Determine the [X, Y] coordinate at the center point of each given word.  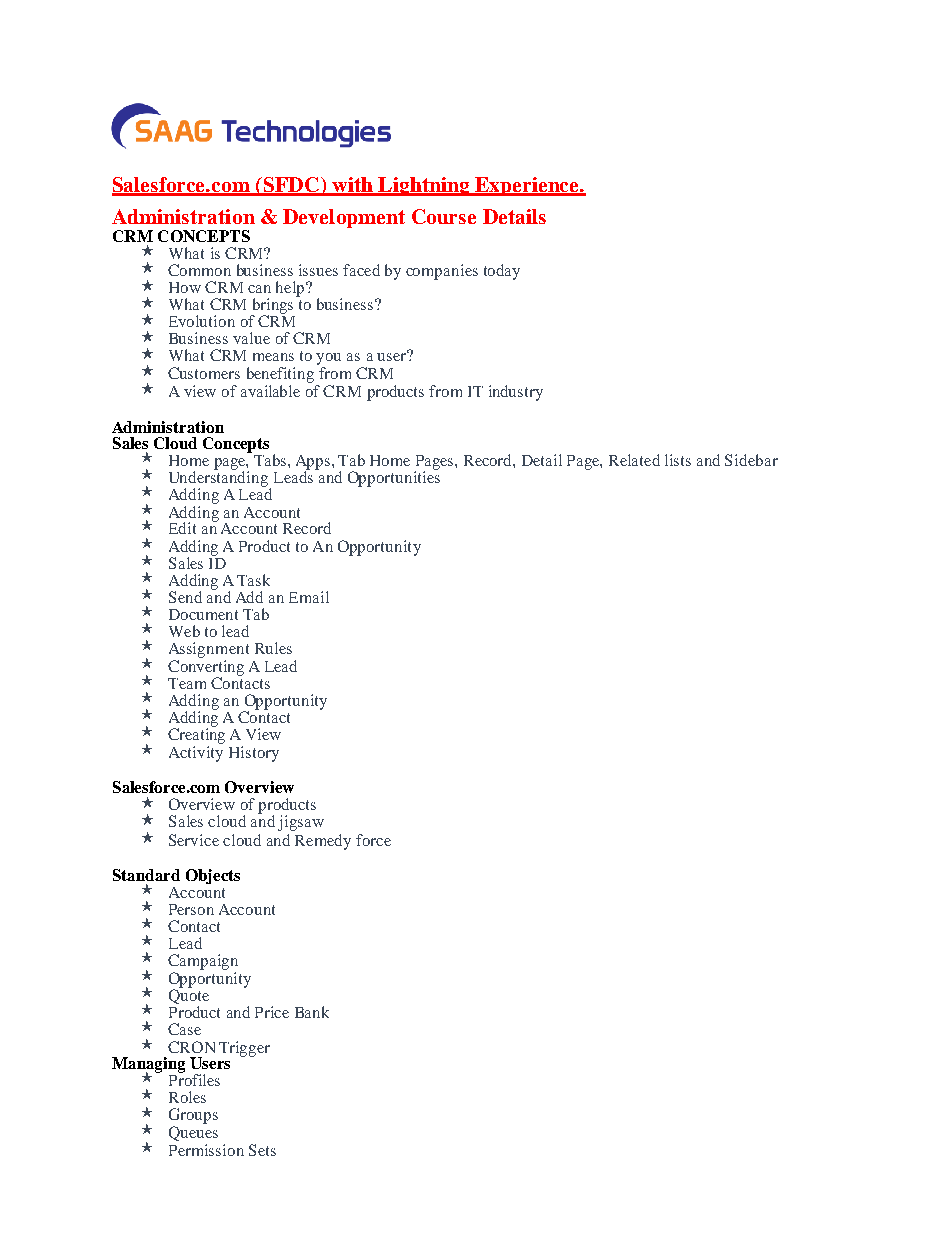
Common [199, 270]
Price [272, 1012]
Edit [182, 528]
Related [634, 460]
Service [194, 840]
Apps [314, 463]
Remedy [323, 842]
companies [442, 272]
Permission [206, 1150]
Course [444, 216]
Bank [312, 1012]
